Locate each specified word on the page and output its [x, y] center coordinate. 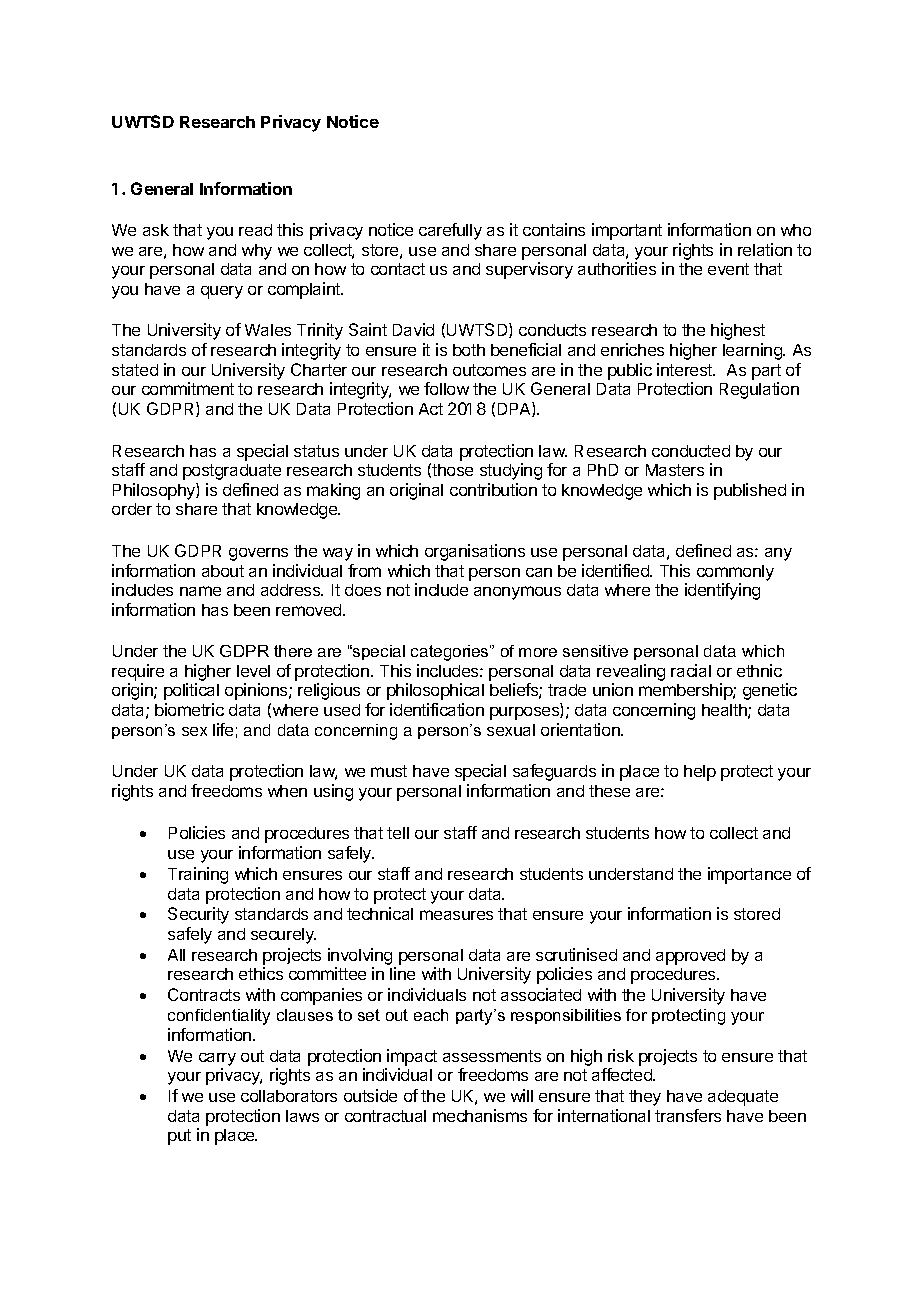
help [700, 773]
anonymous [517, 593]
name [200, 591]
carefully [450, 231]
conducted [691, 451]
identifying [722, 591]
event [728, 269]
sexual [511, 730]
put [179, 1137]
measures [456, 915]
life [223, 729]
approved [690, 957]
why [257, 252]
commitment [188, 388]
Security [198, 915]
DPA [515, 409]
